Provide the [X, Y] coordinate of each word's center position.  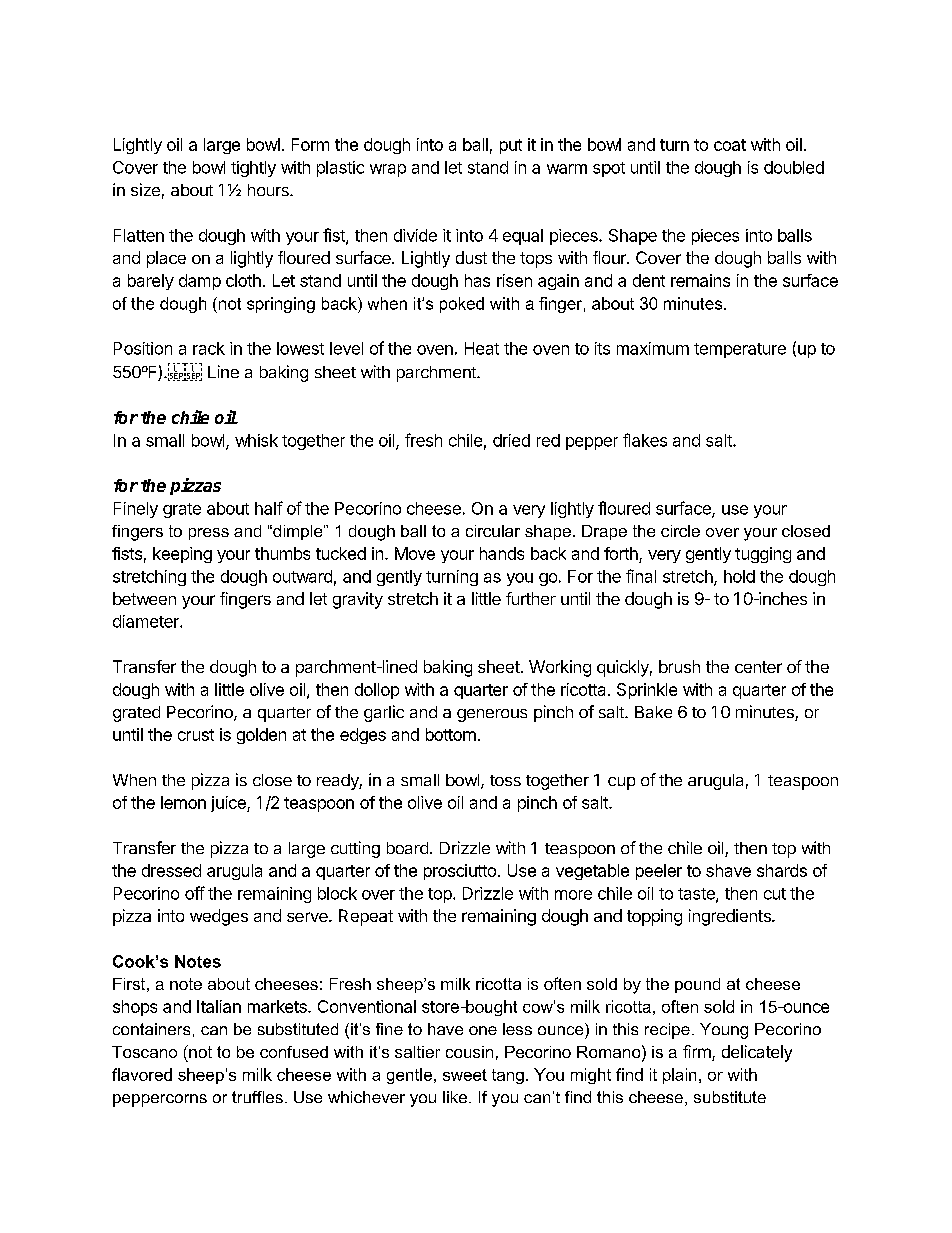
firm [698, 1053]
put [511, 146]
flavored [142, 1074]
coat [730, 145]
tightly [253, 169]
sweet [465, 1075]
